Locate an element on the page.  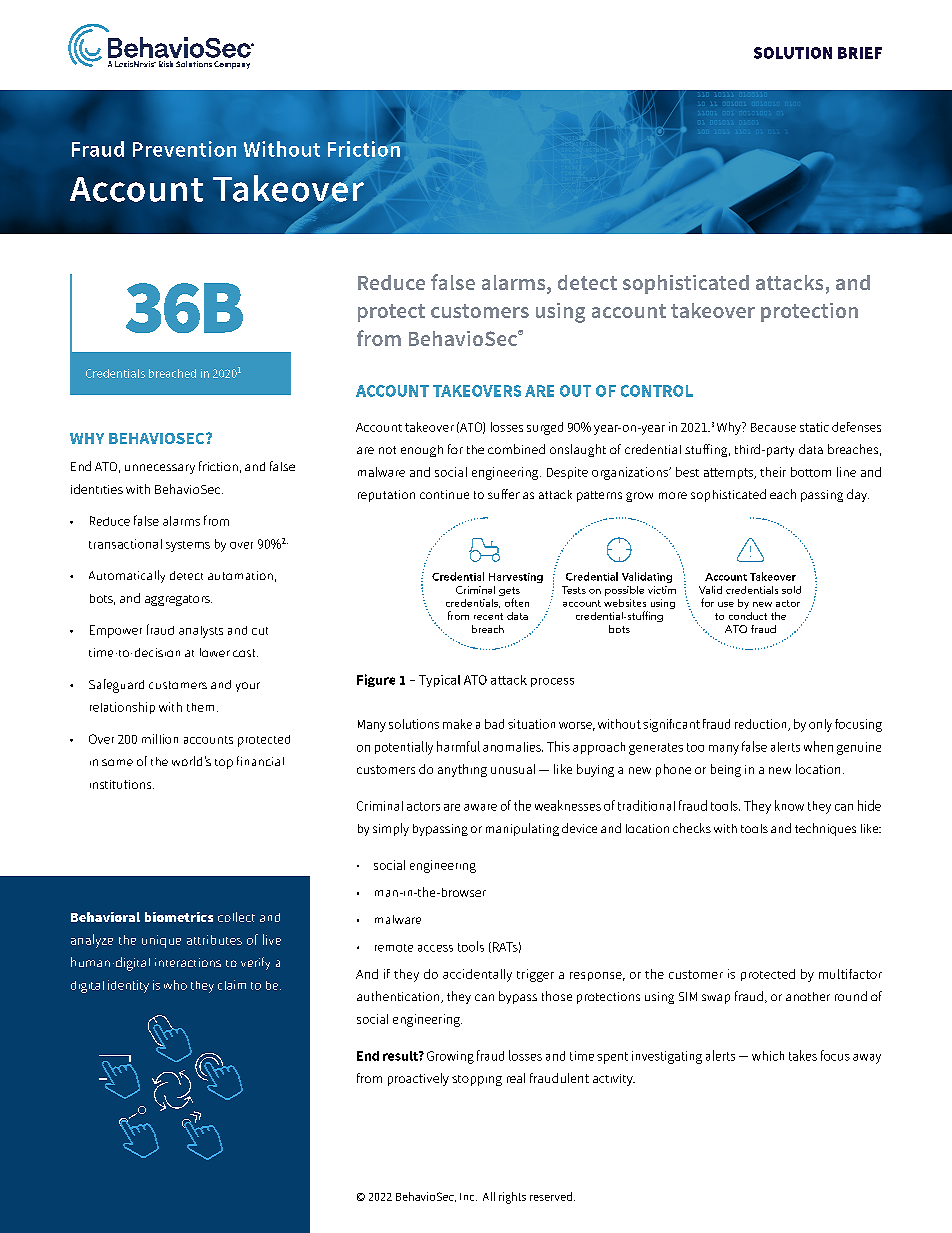
CONTROL is located at coordinates (657, 391).
